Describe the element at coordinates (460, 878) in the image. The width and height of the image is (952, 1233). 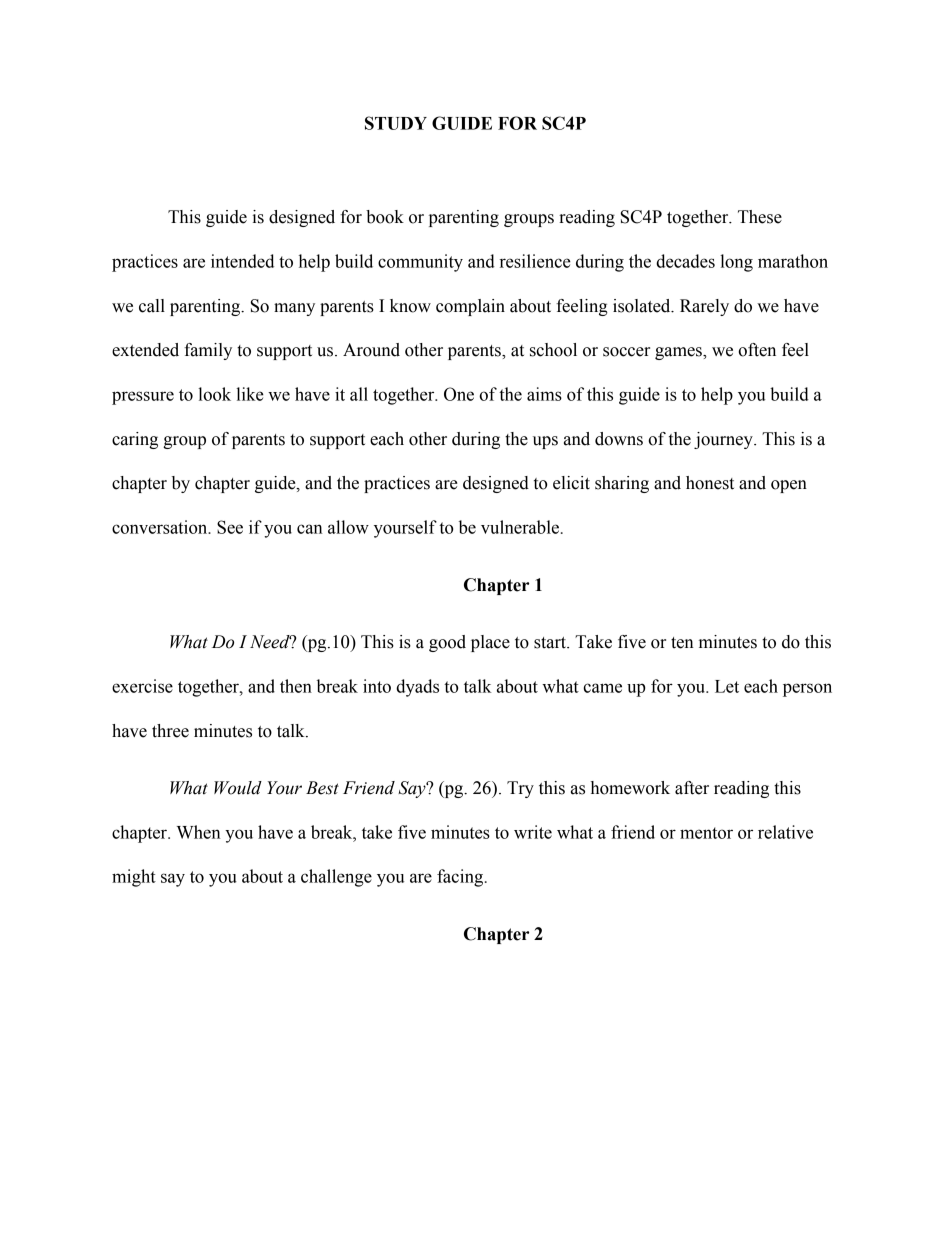
I see `facing` at that location.
